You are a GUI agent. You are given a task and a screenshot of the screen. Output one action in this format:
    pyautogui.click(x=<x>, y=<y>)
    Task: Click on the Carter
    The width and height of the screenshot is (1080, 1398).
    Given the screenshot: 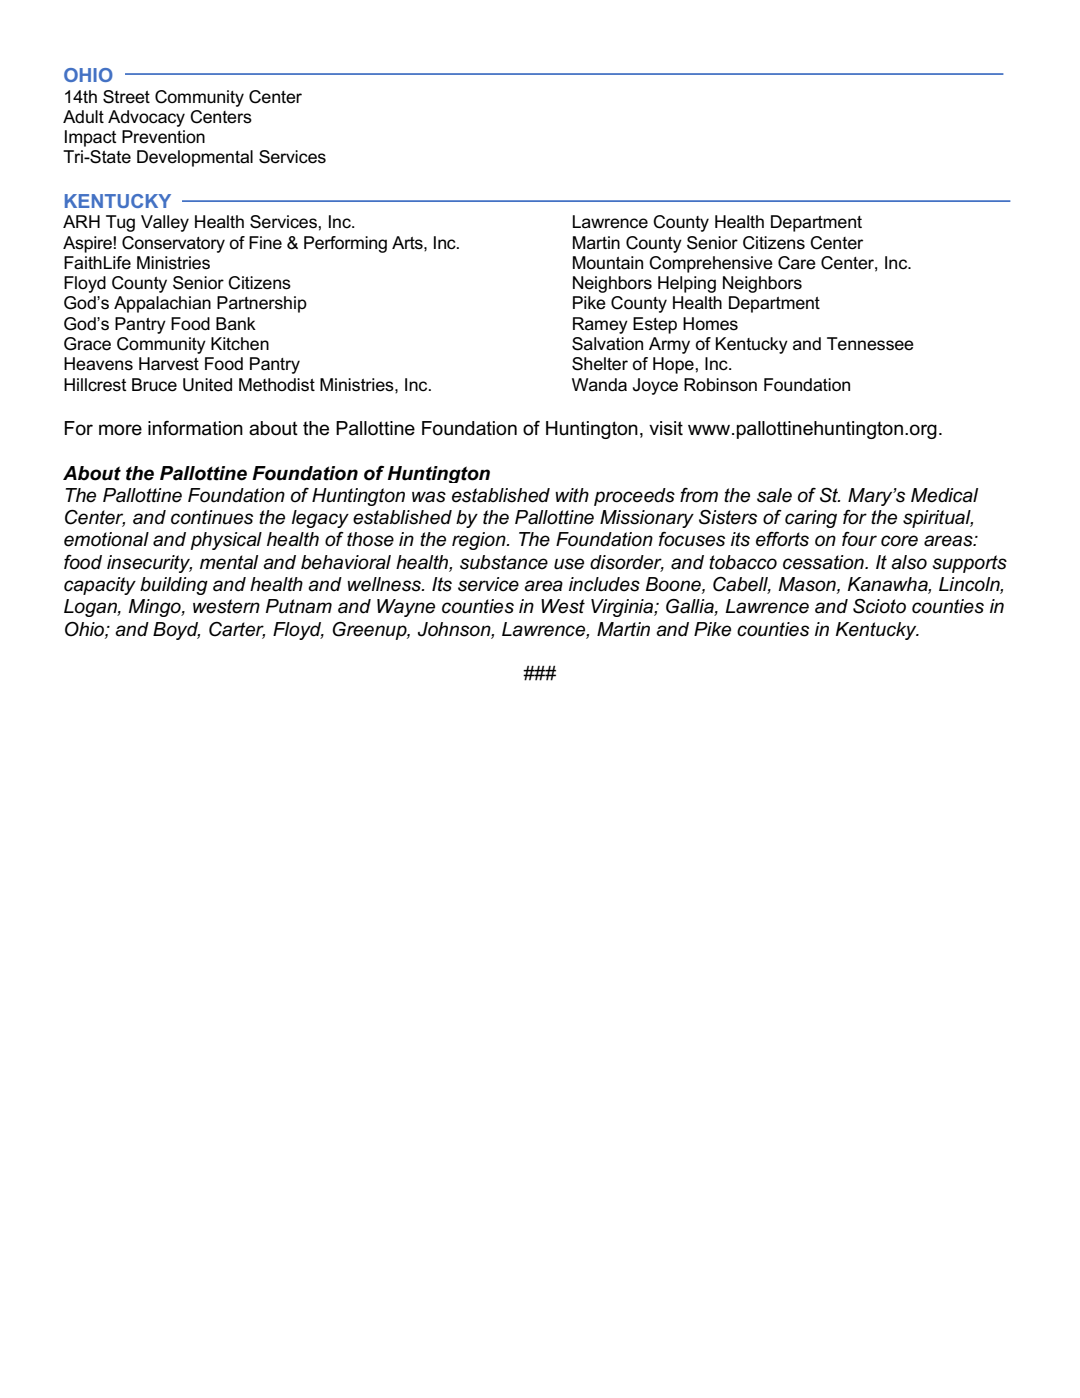 What is the action you would take?
    pyautogui.click(x=237, y=630)
